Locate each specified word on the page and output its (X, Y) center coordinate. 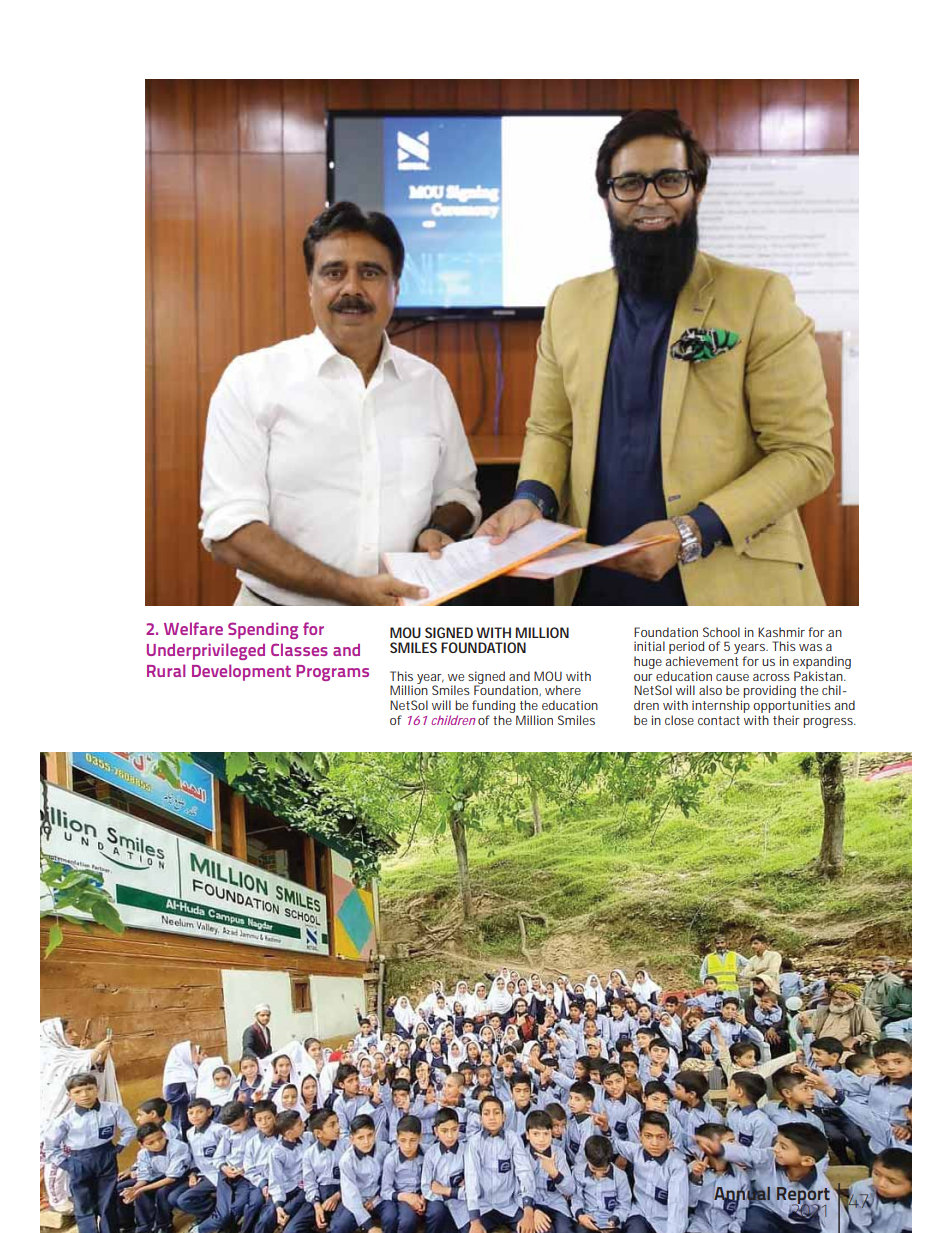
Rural (166, 670)
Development (241, 672)
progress (829, 723)
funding (495, 708)
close (679, 720)
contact (719, 720)
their (786, 720)
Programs (332, 673)
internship (721, 706)
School (721, 632)
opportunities (792, 706)
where (563, 690)
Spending (263, 630)
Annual (742, 1193)
